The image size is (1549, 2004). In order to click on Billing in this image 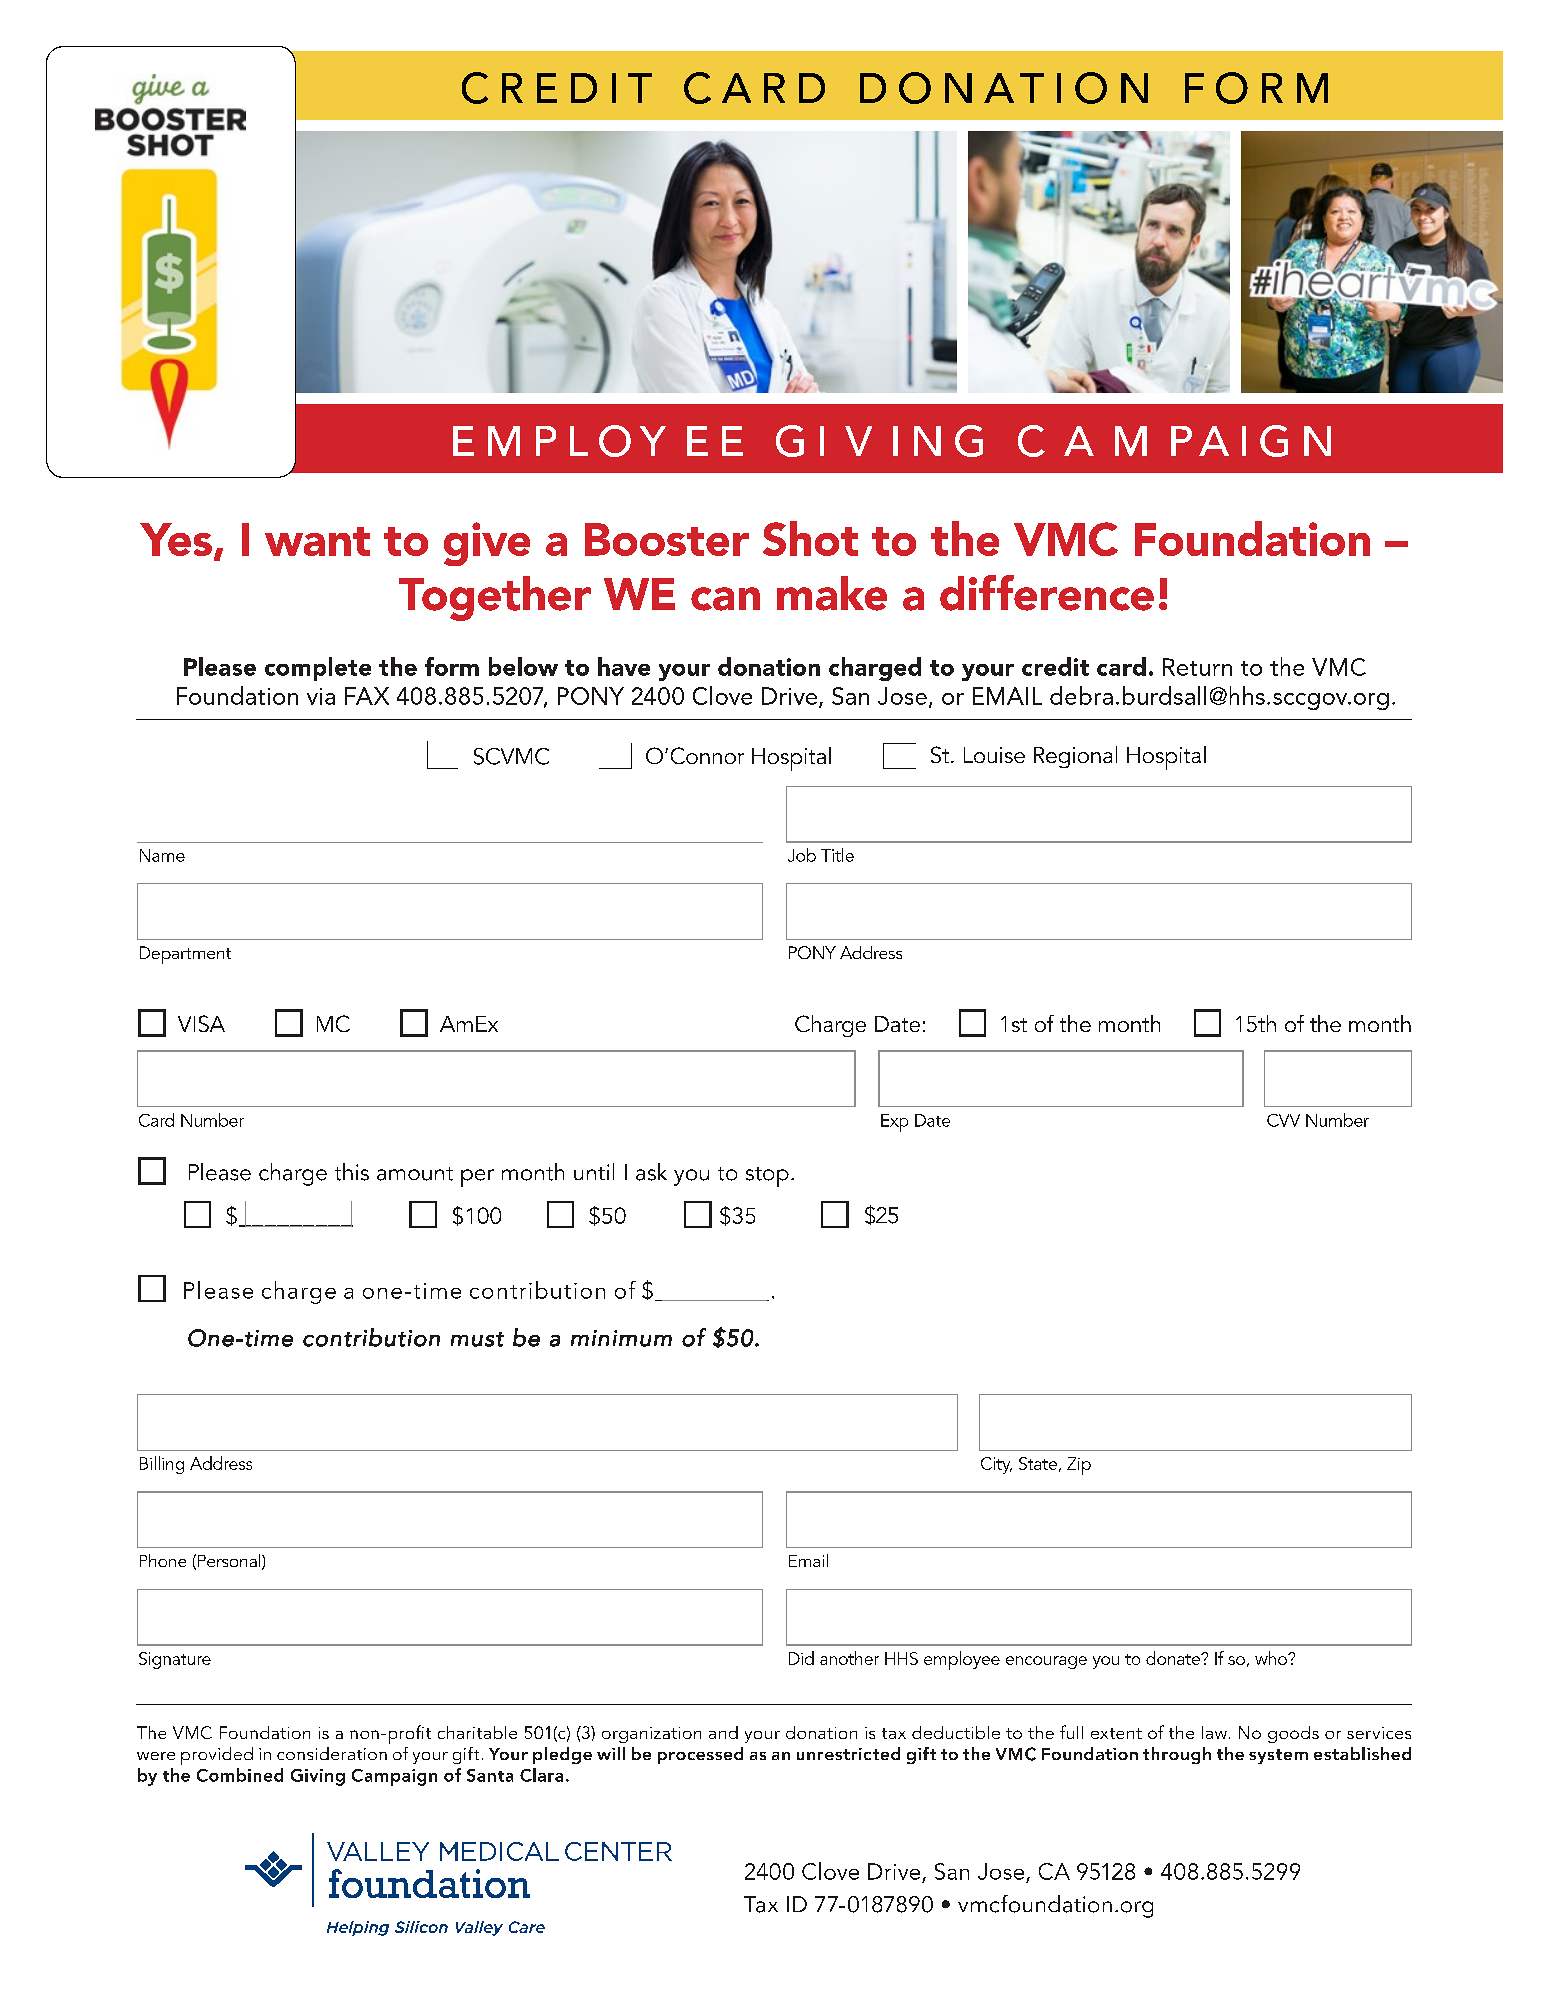, I will do `click(162, 1465)`.
